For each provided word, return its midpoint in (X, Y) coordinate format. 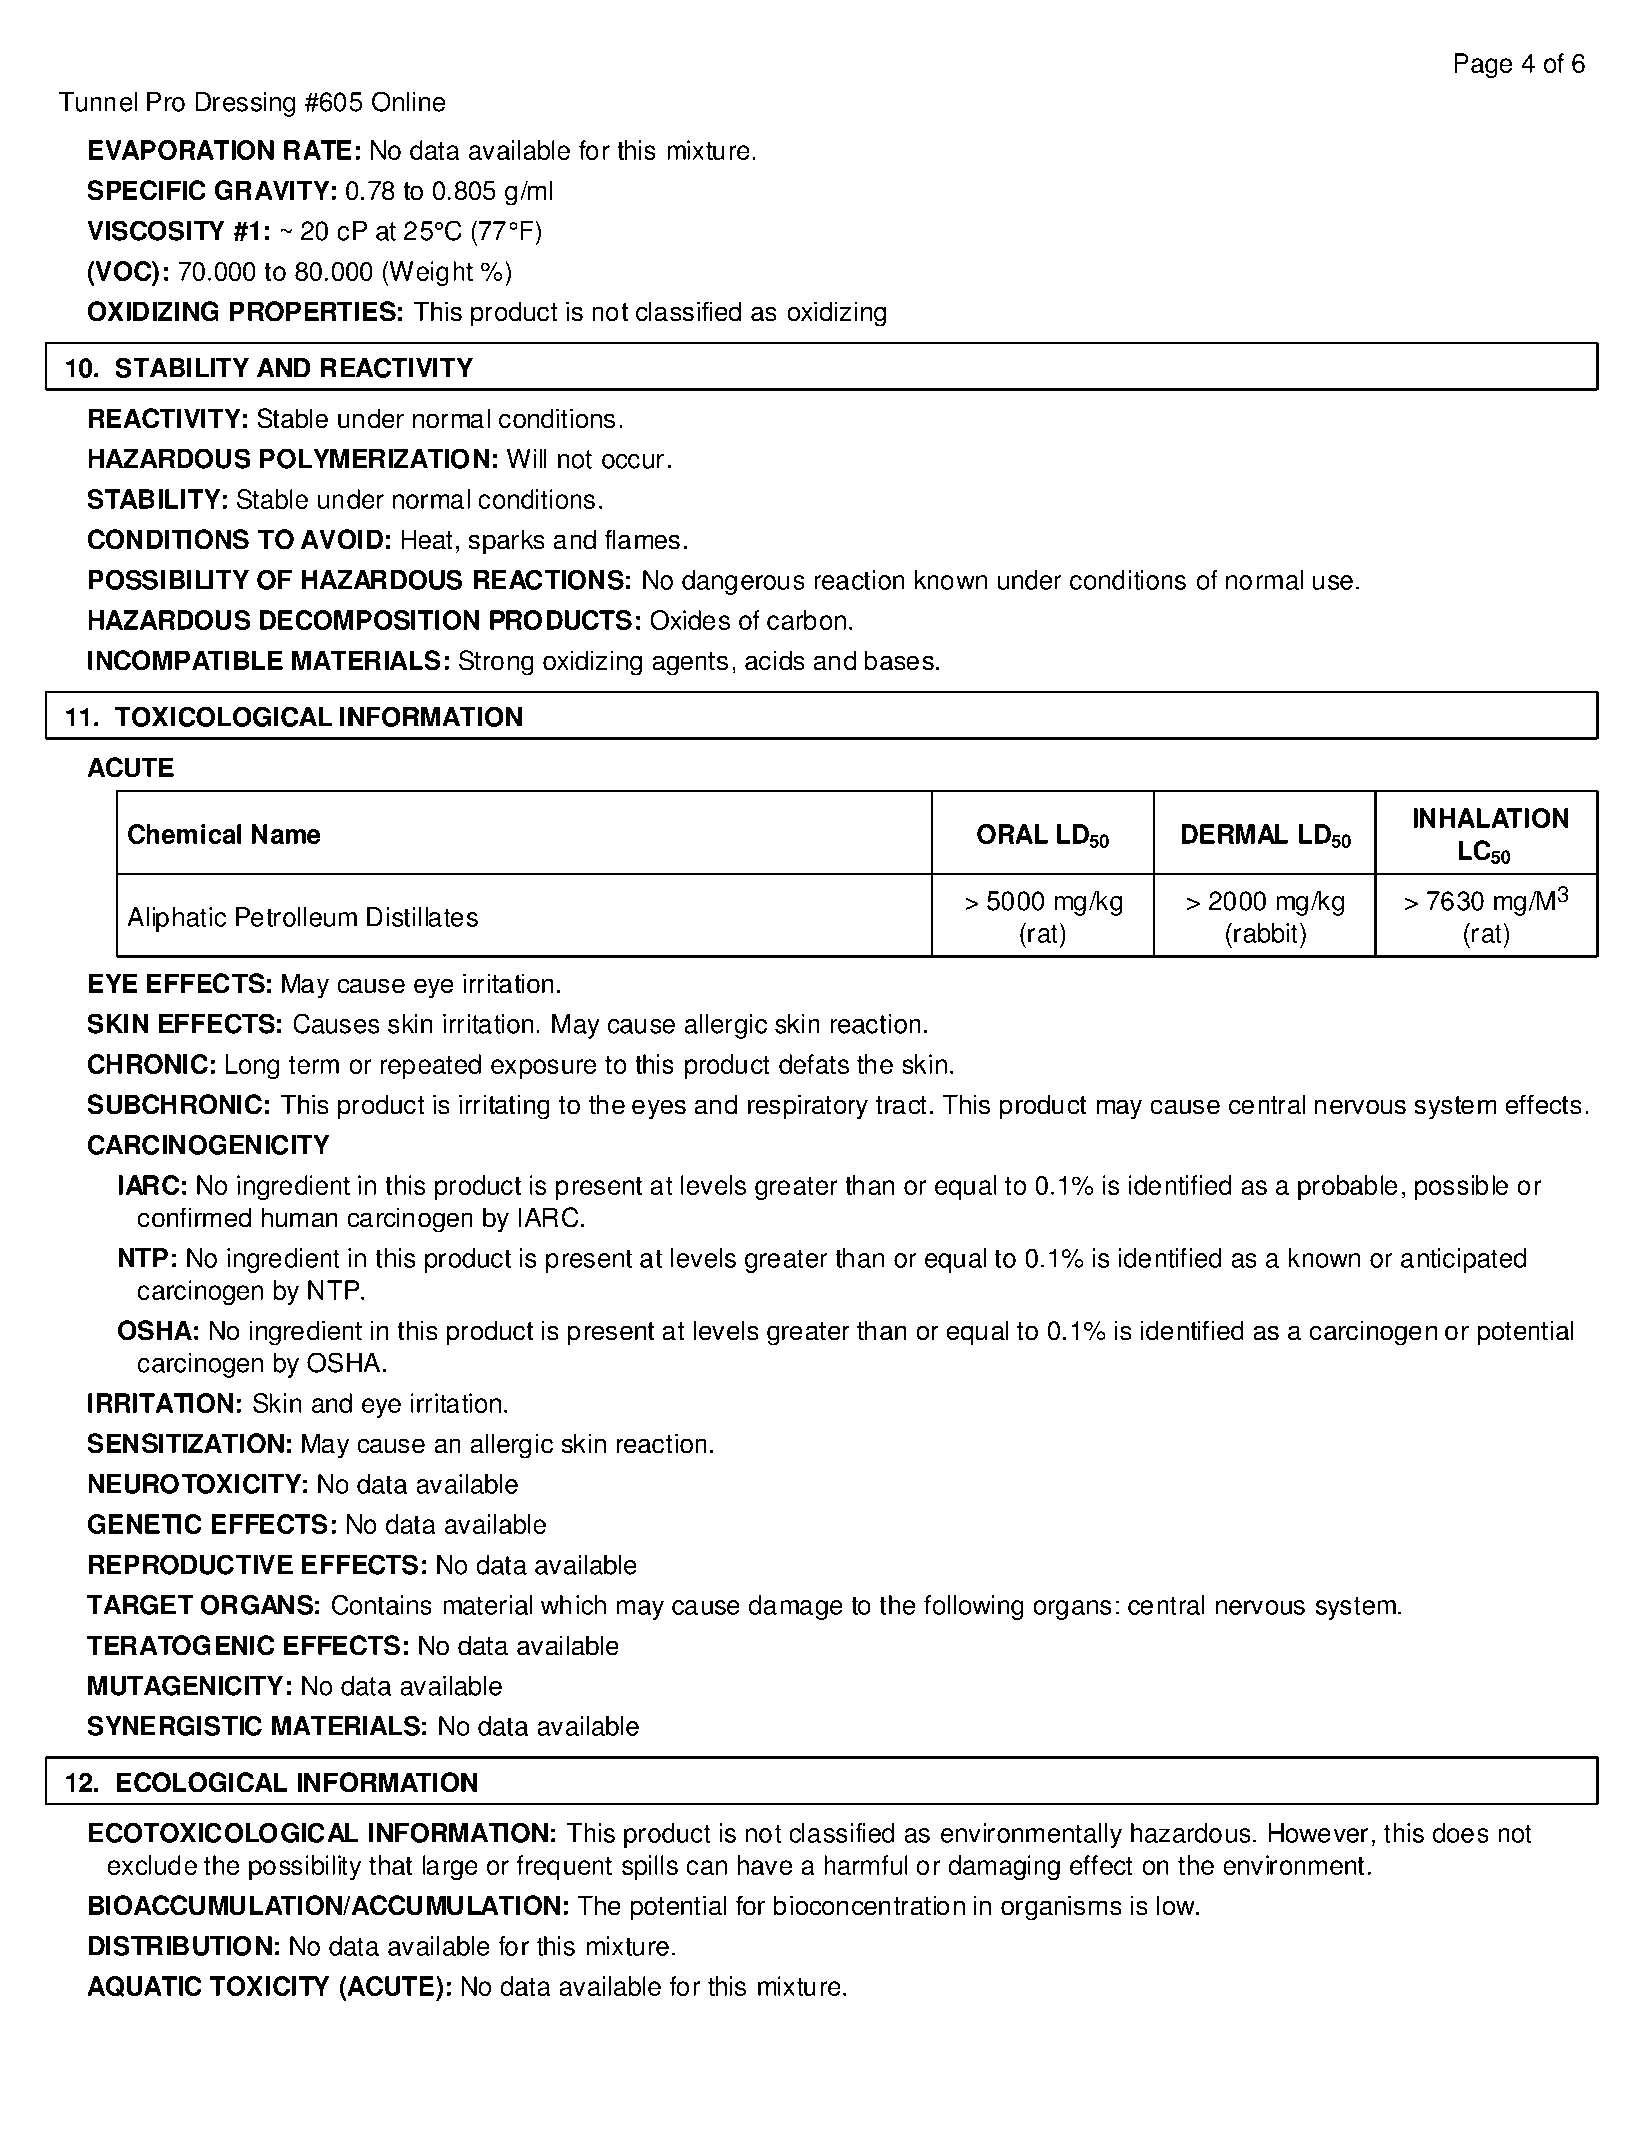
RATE (318, 150)
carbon (806, 620)
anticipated (1463, 1260)
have (765, 1865)
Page (1483, 66)
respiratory (808, 1107)
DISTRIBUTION (180, 1946)
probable (1347, 1188)
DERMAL (1234, 834)
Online (408, 101)
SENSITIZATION (185, 1443)
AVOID (342, 539)
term (314, 1065)
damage (796, 1607)
